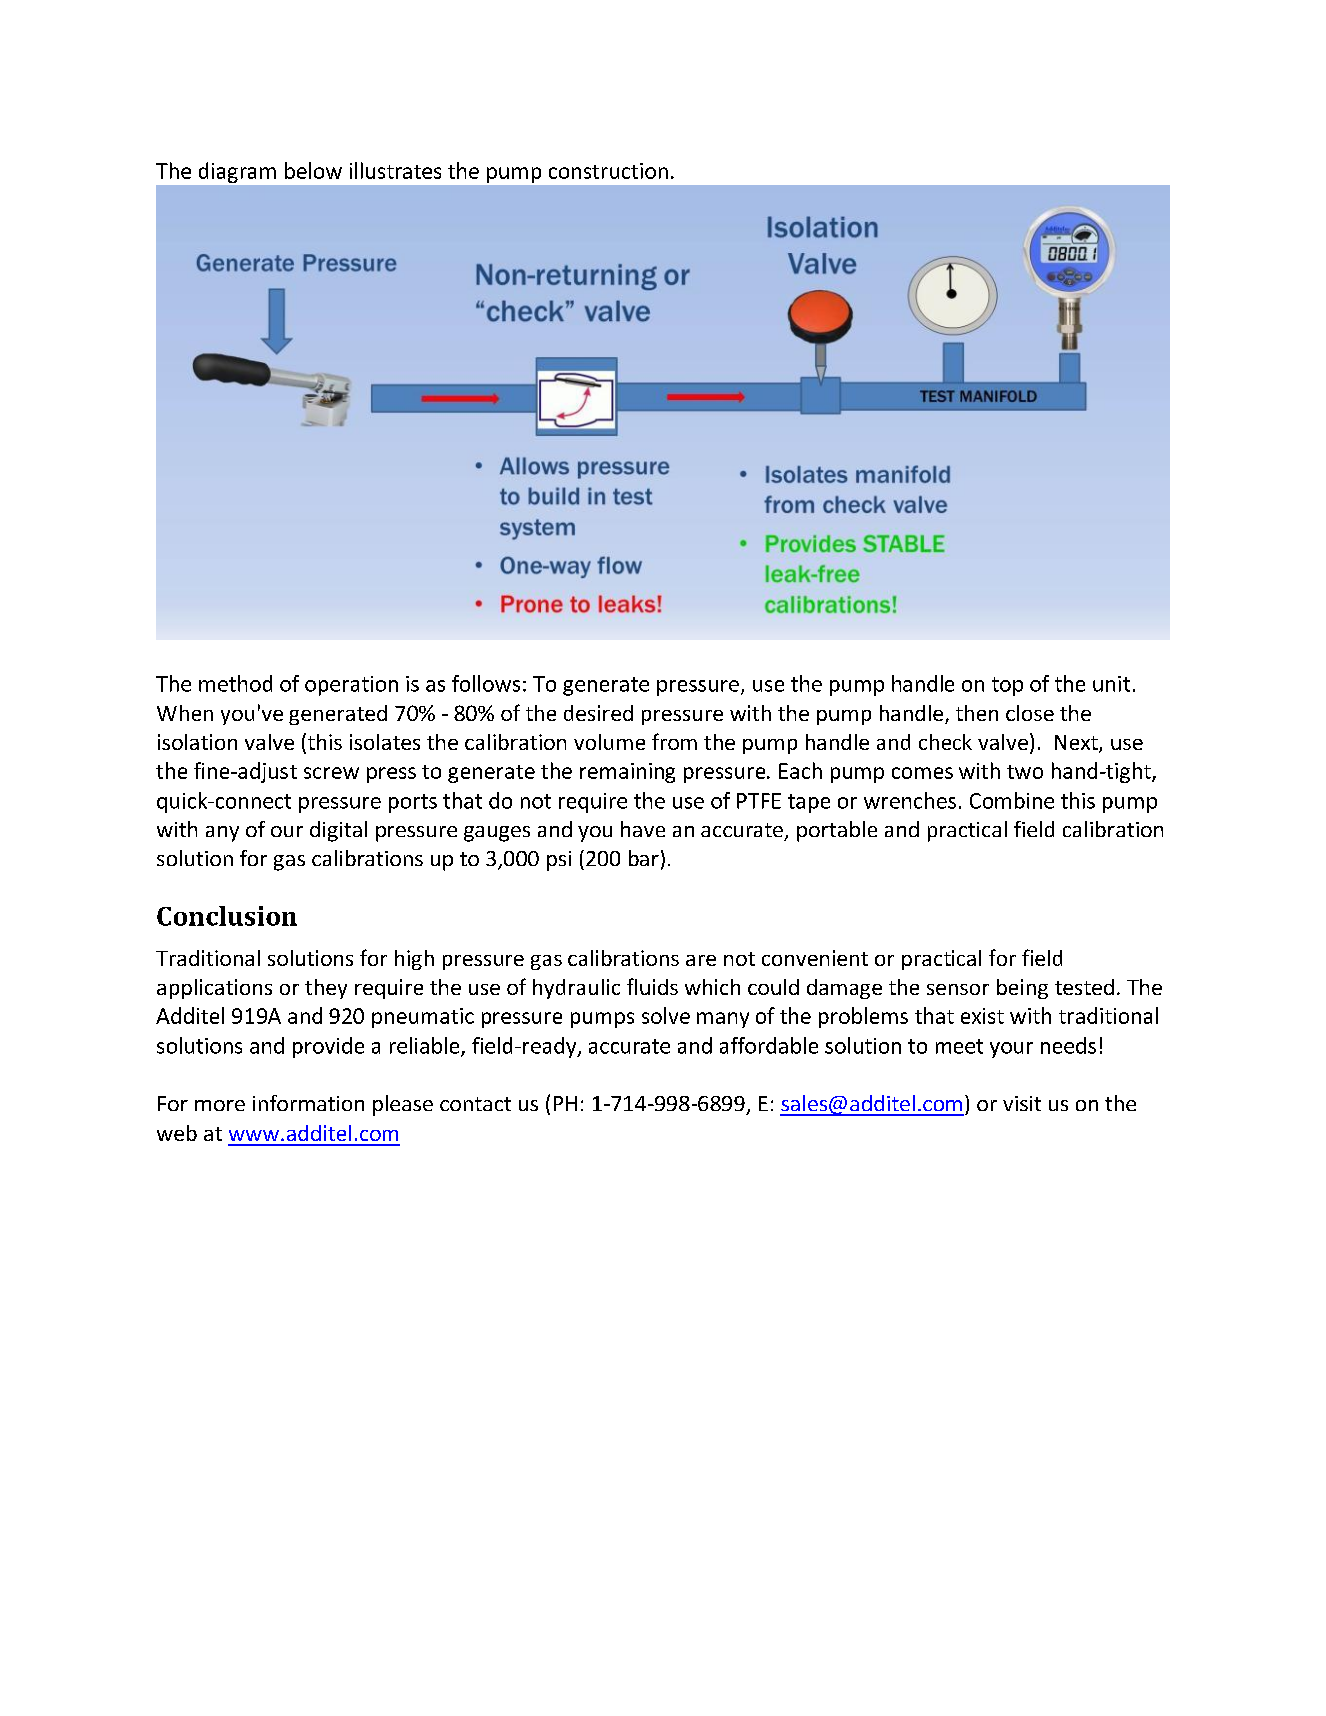 The height and width of the page is (1716, 1326). Describe the element at coordinates (486, 683) in the page. I see `follows` at that location.
